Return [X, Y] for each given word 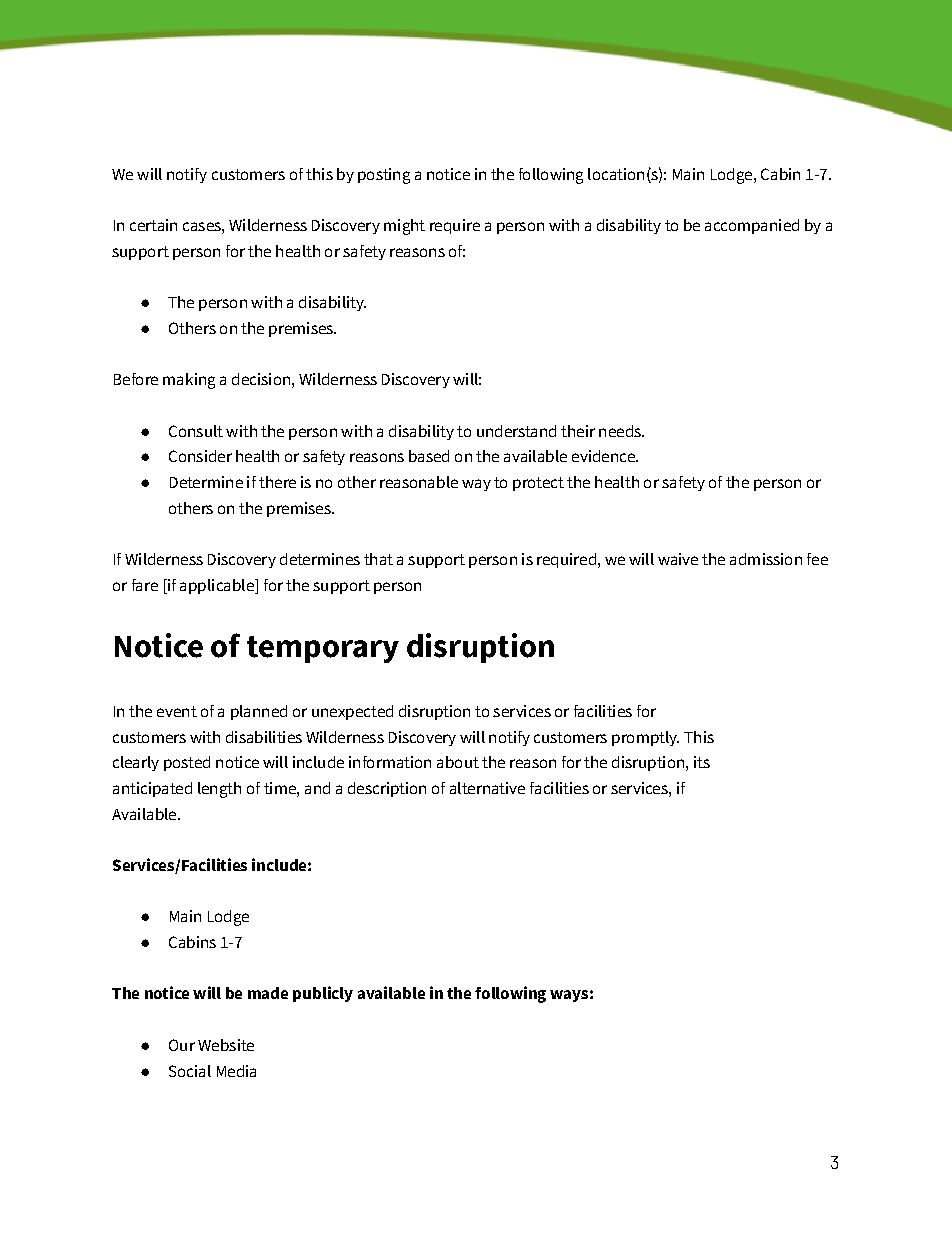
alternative [487, 788]
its [702, 762]
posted [187, 763]
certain [153, 225]
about [458, 762]
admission [766, 559]
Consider [200, 456]
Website [226, 1045]
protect [538, 484]
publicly [323, 994]
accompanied [752, 226]
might [404, 227]
